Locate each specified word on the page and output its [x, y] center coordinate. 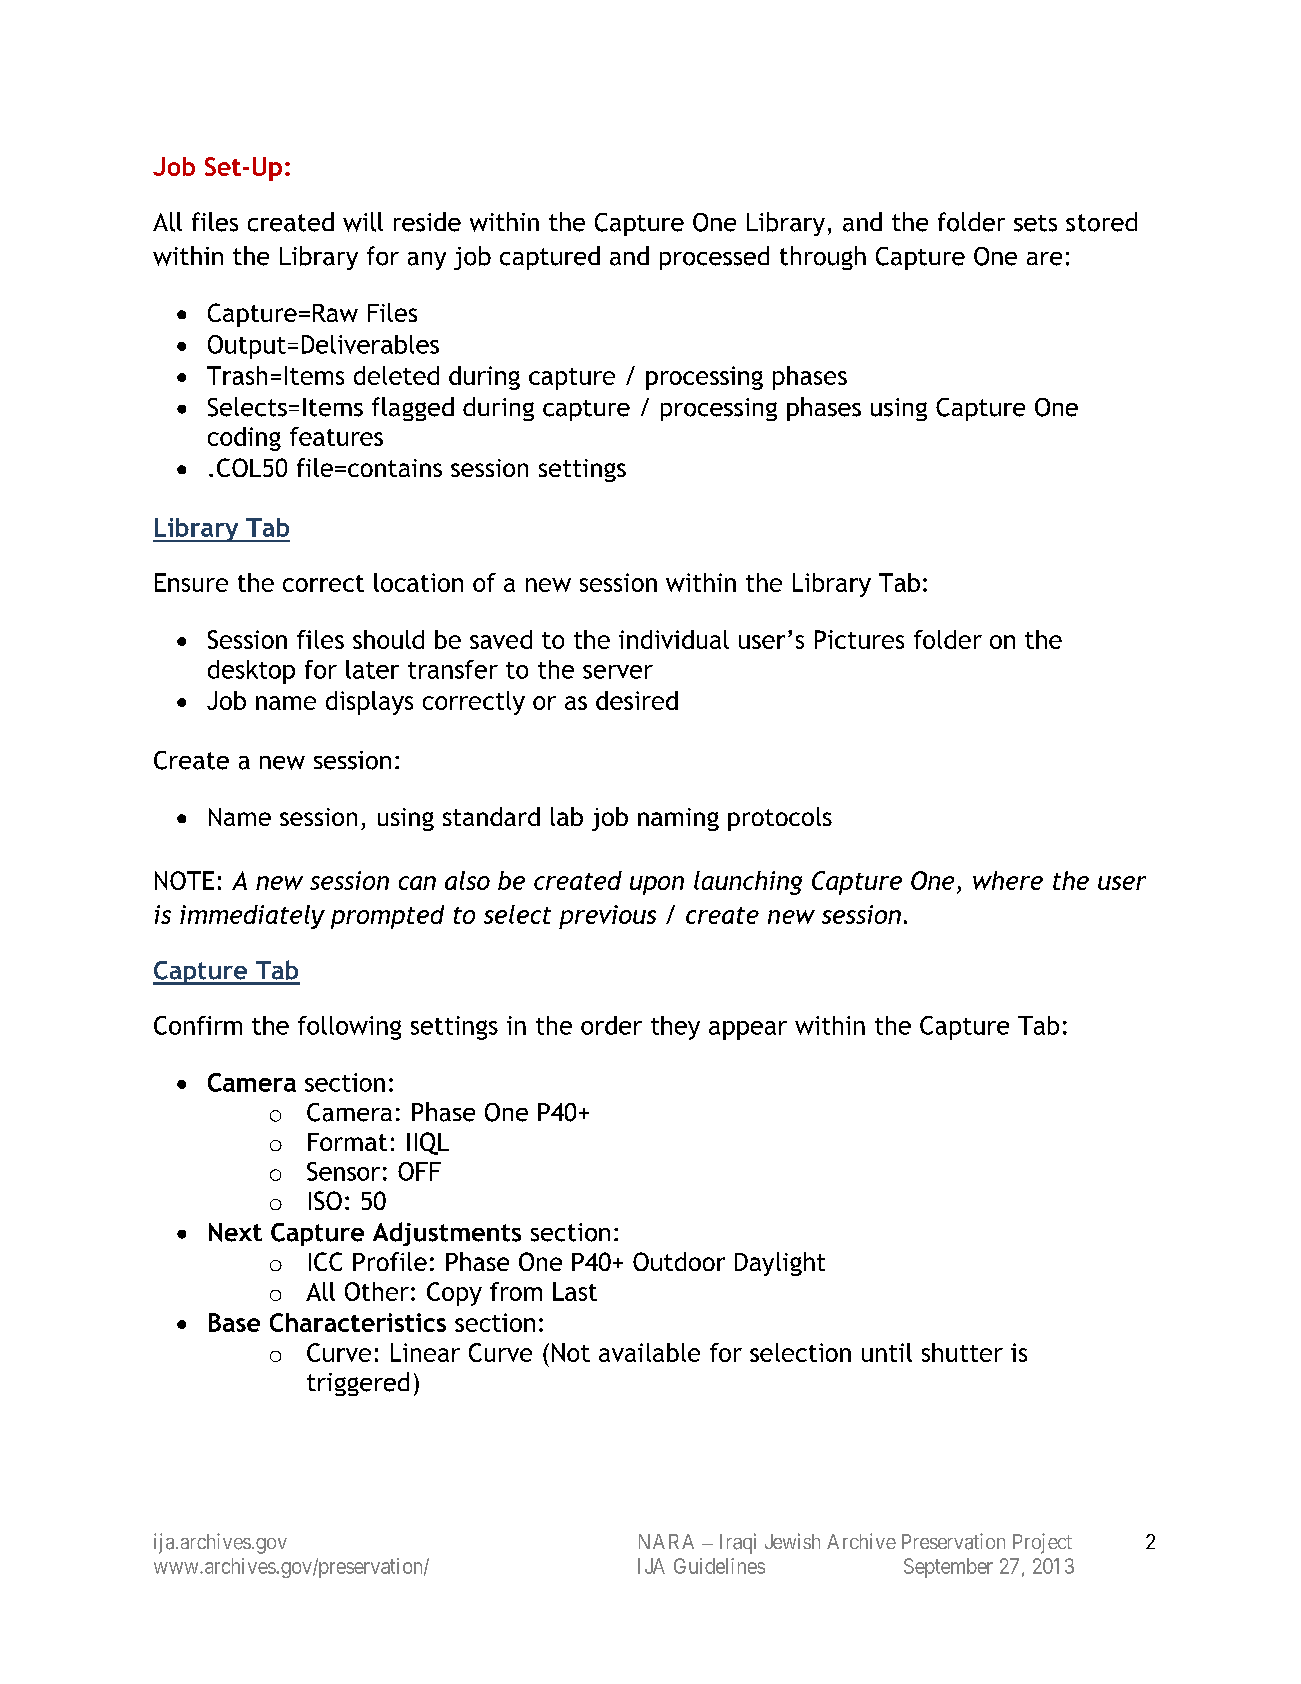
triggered [358, 1384]
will [363, 222]
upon [657, 885]
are [1044, 259]
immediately [252, 917]
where [1008, 880]
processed [714, 258]
